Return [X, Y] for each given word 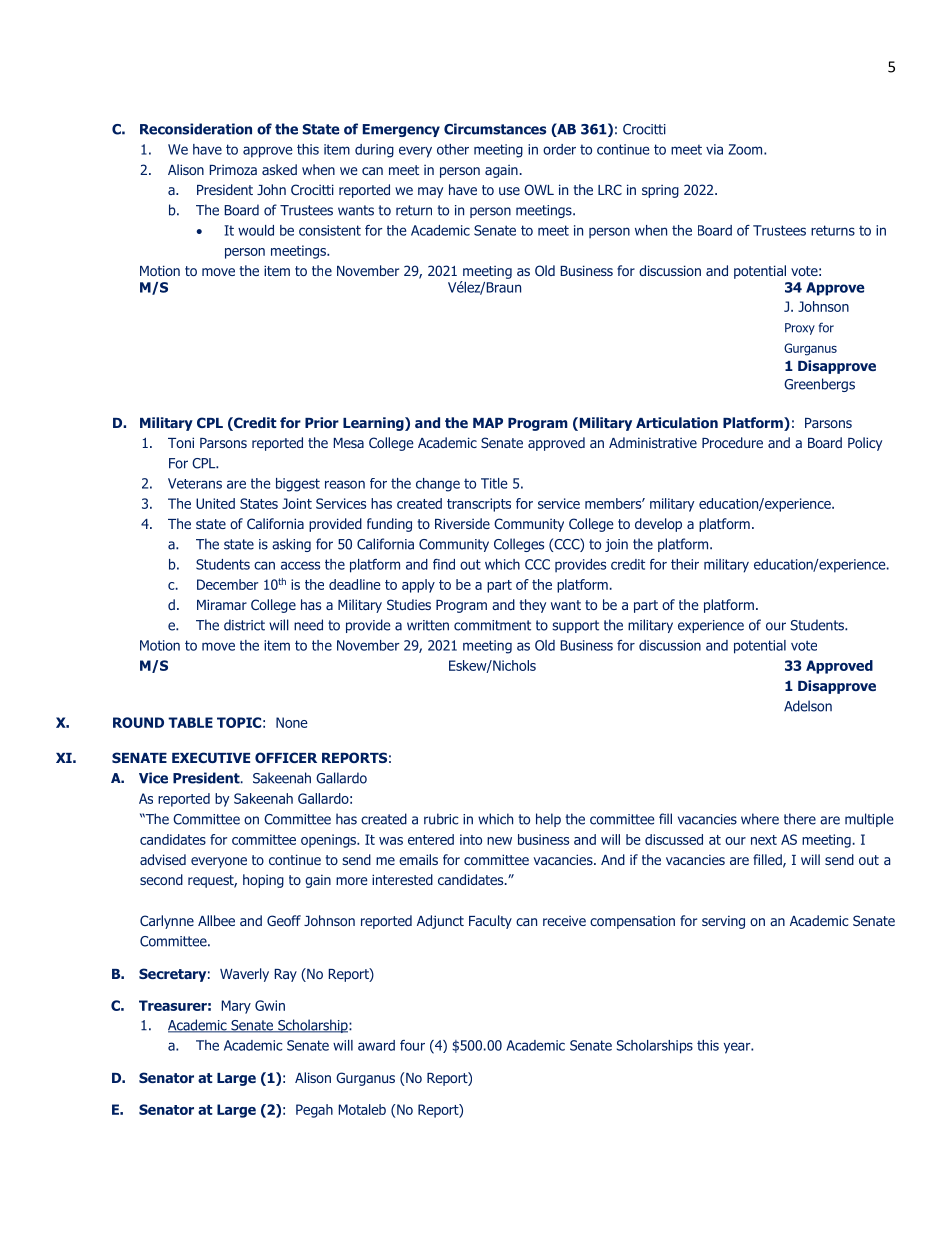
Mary [236, 1007]
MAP [488, 423]
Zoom [746, 149]
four [412, 1045]
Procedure [732, 442]
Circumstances [495, 129]
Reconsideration [196, 129]
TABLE [190, 722]
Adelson [808, 706]
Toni [181, 442]
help [548, 820]
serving [723, 922]
